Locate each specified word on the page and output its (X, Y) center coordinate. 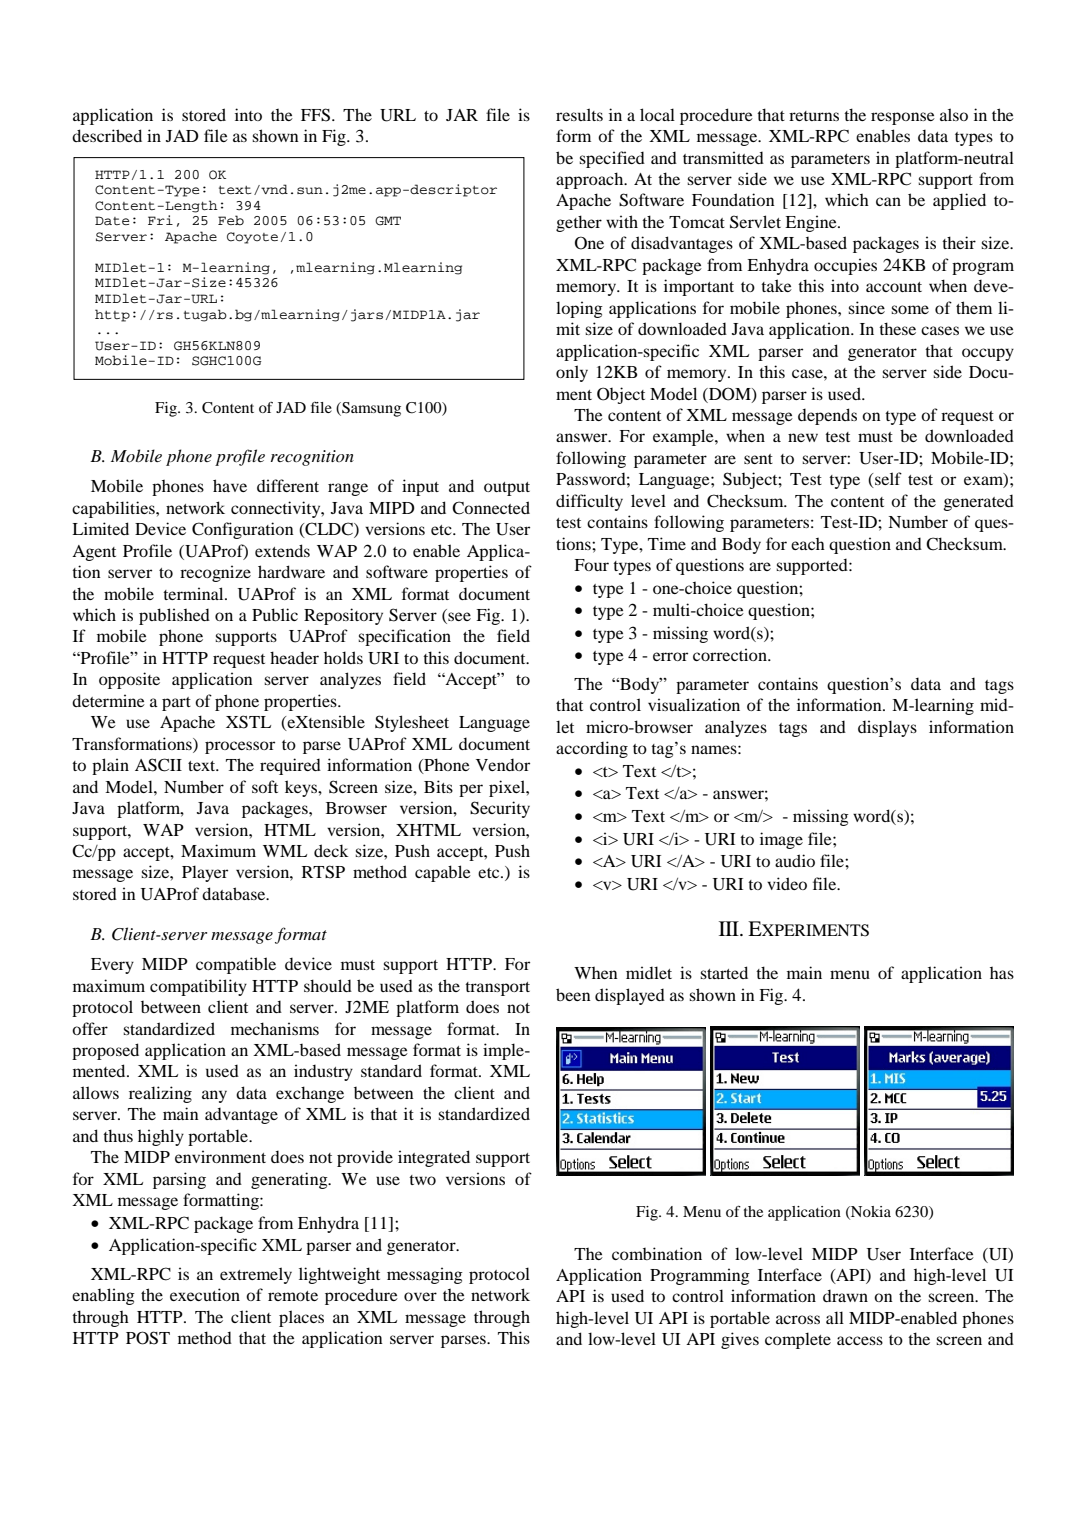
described (107, 135)
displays (887, 728)
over (420, 1296)
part (176, 704)
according (592, 749)
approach (591, 180)
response (903, 118)
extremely (256, 1275)
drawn (845, 1295)
